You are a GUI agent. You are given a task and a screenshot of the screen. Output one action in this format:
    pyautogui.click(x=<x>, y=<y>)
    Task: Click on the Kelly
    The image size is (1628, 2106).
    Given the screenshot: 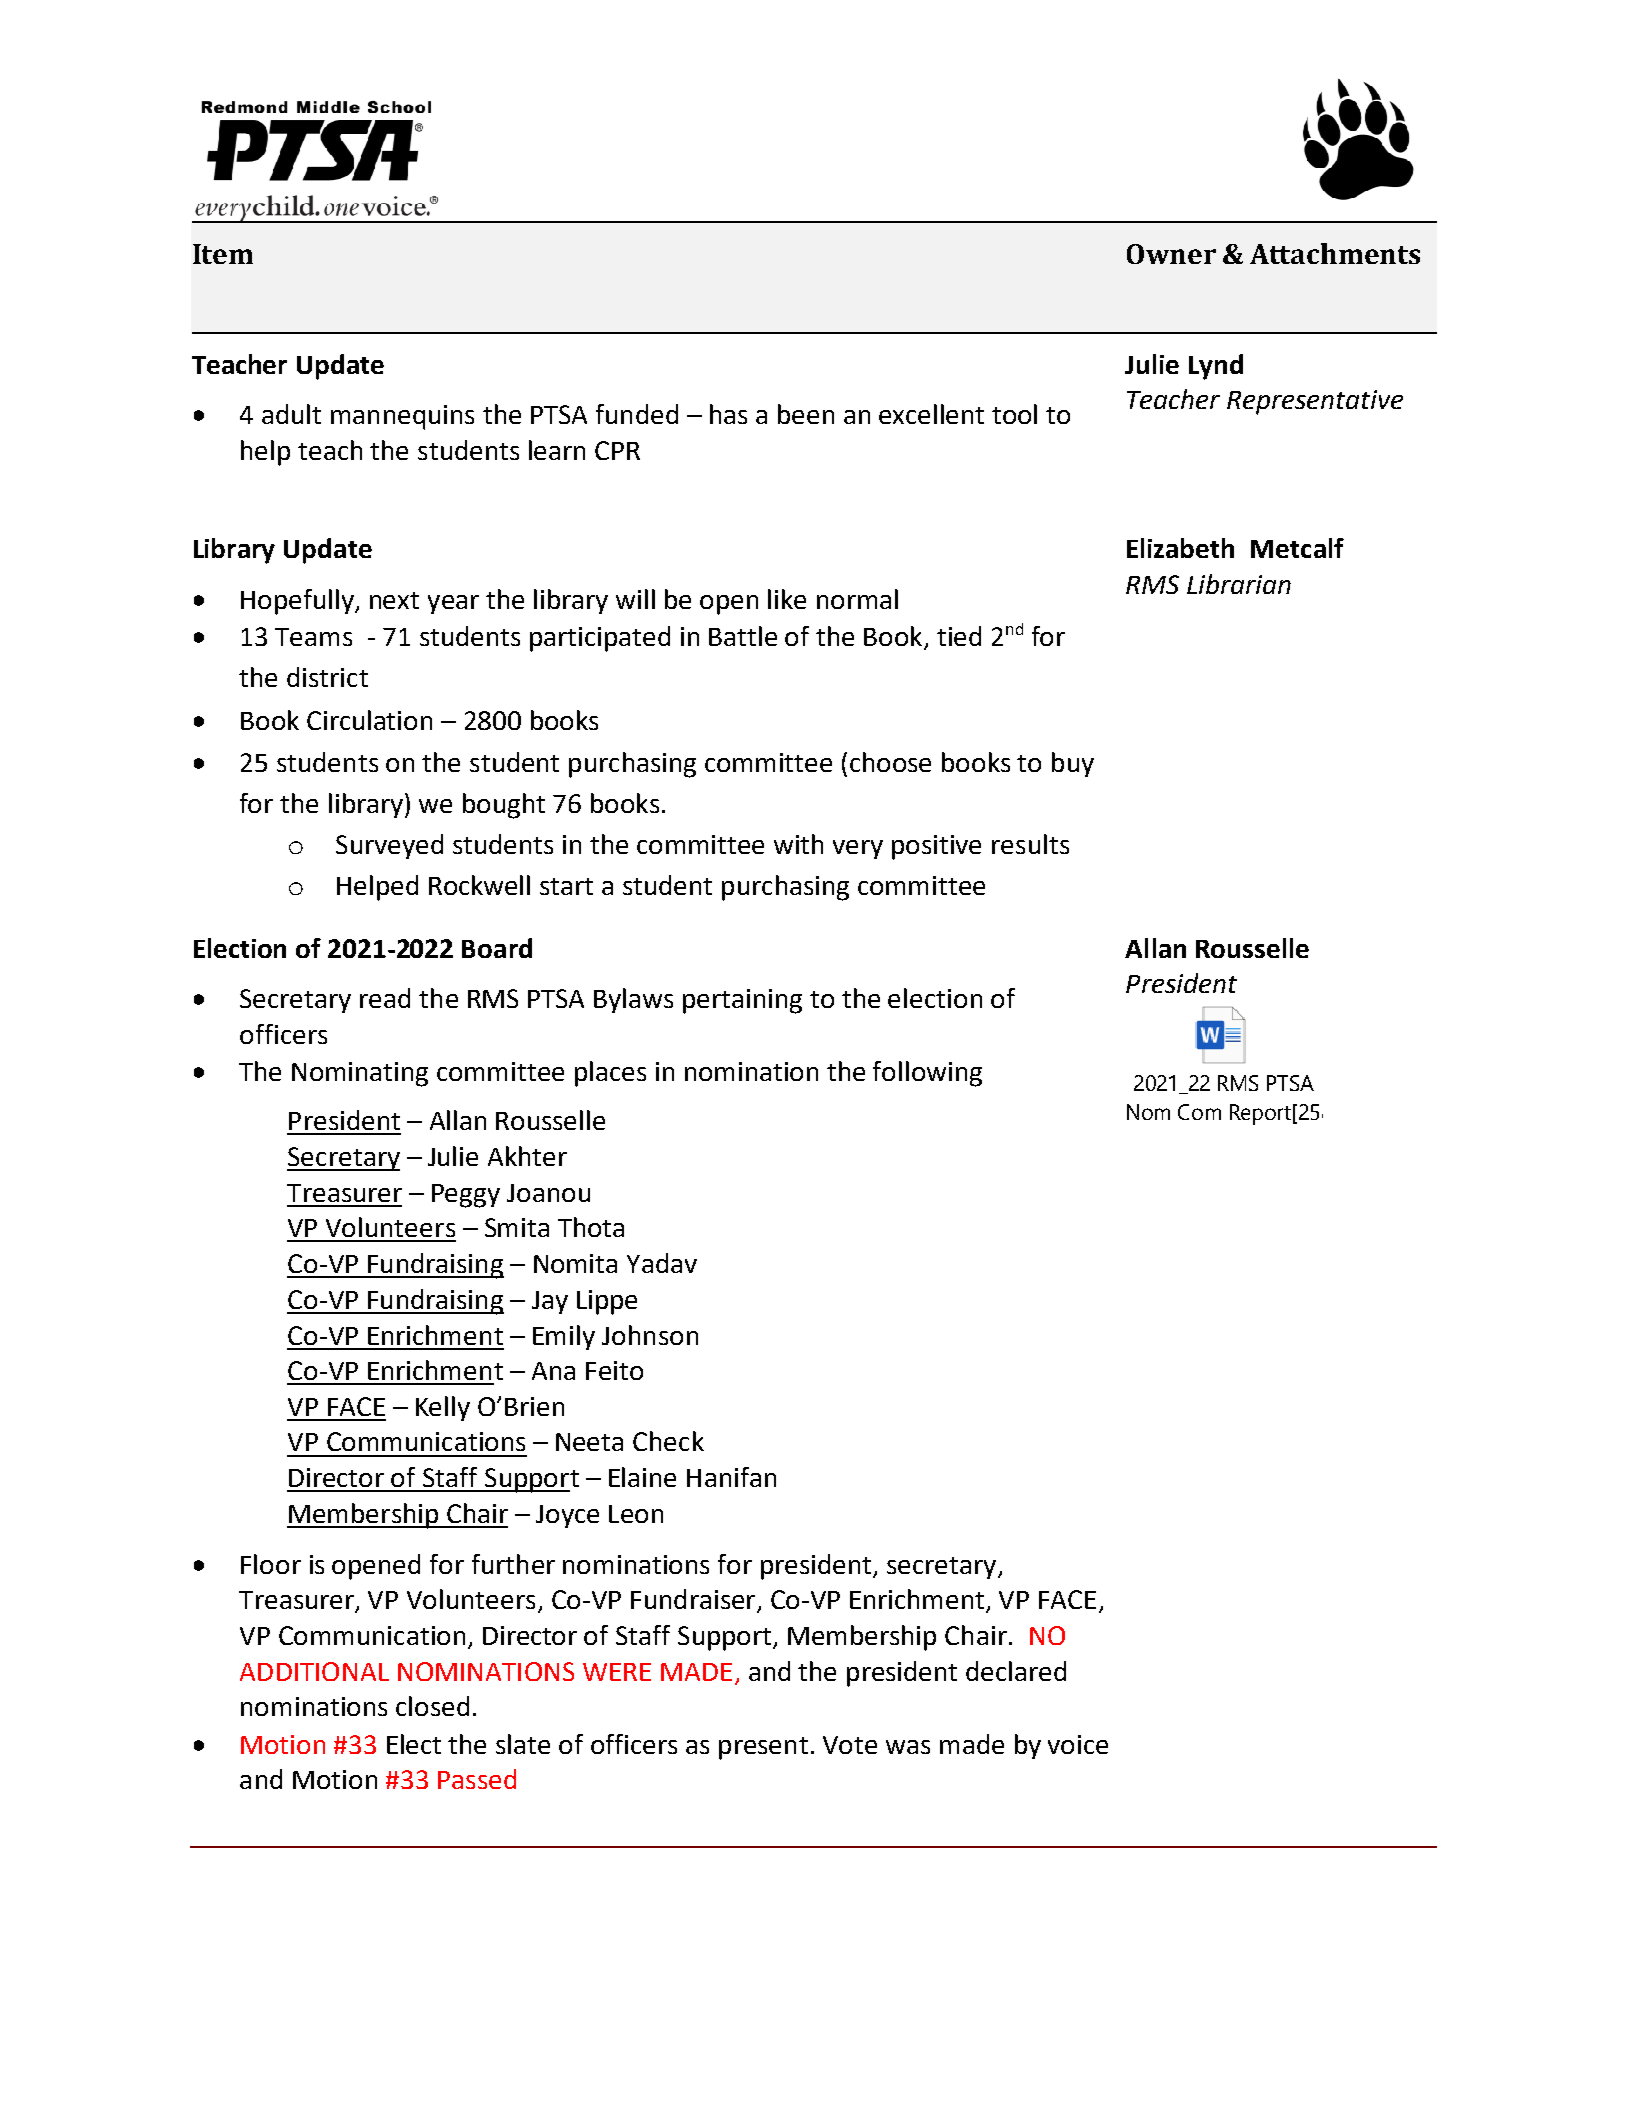 What is the action you would take?
    pyautogui.click(x=443, y=1408)
